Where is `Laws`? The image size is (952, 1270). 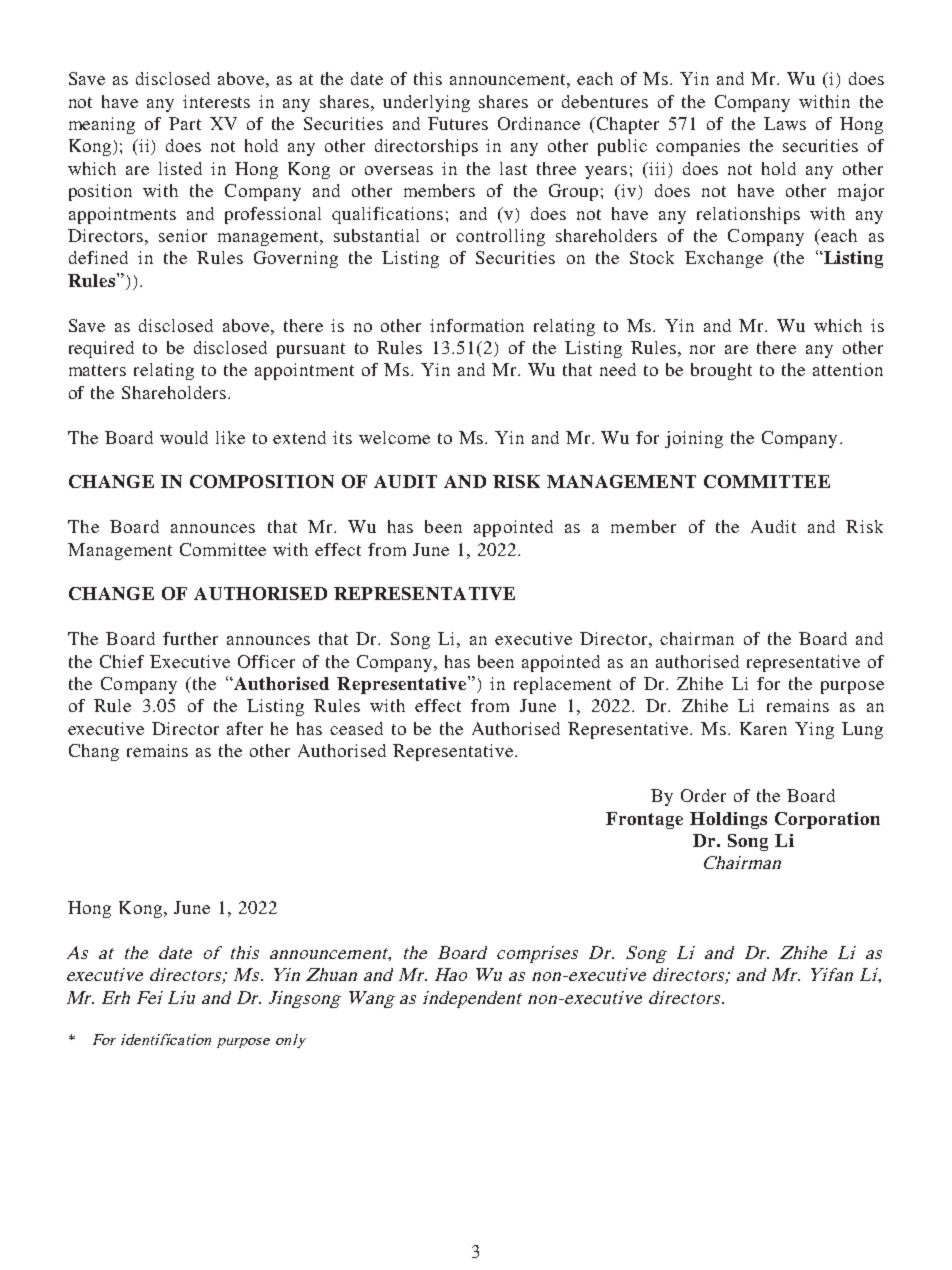 Laws is located at coordinates (785, 123).
